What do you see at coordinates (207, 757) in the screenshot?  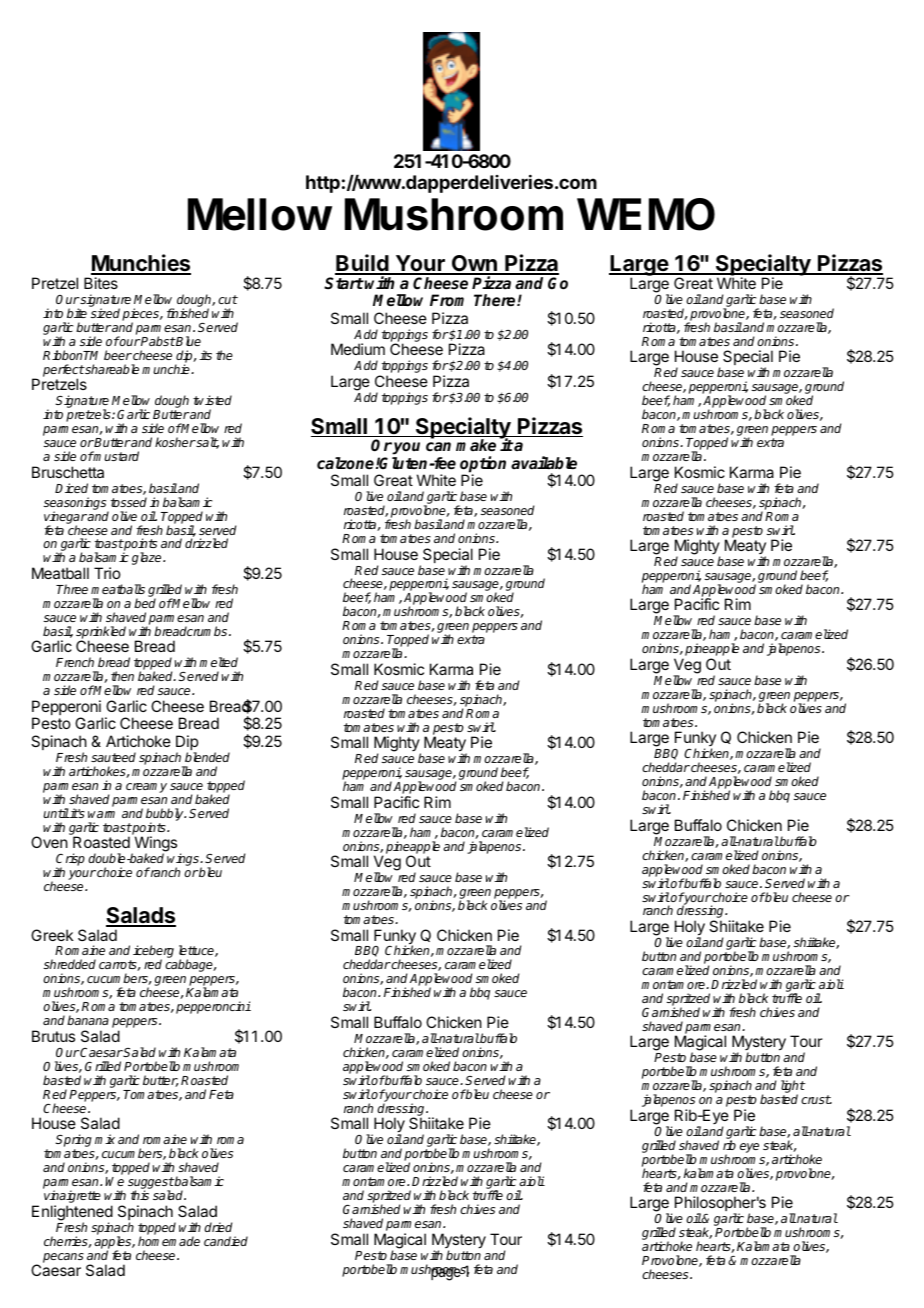 I see `blended` at bounding box center [207, 757].
